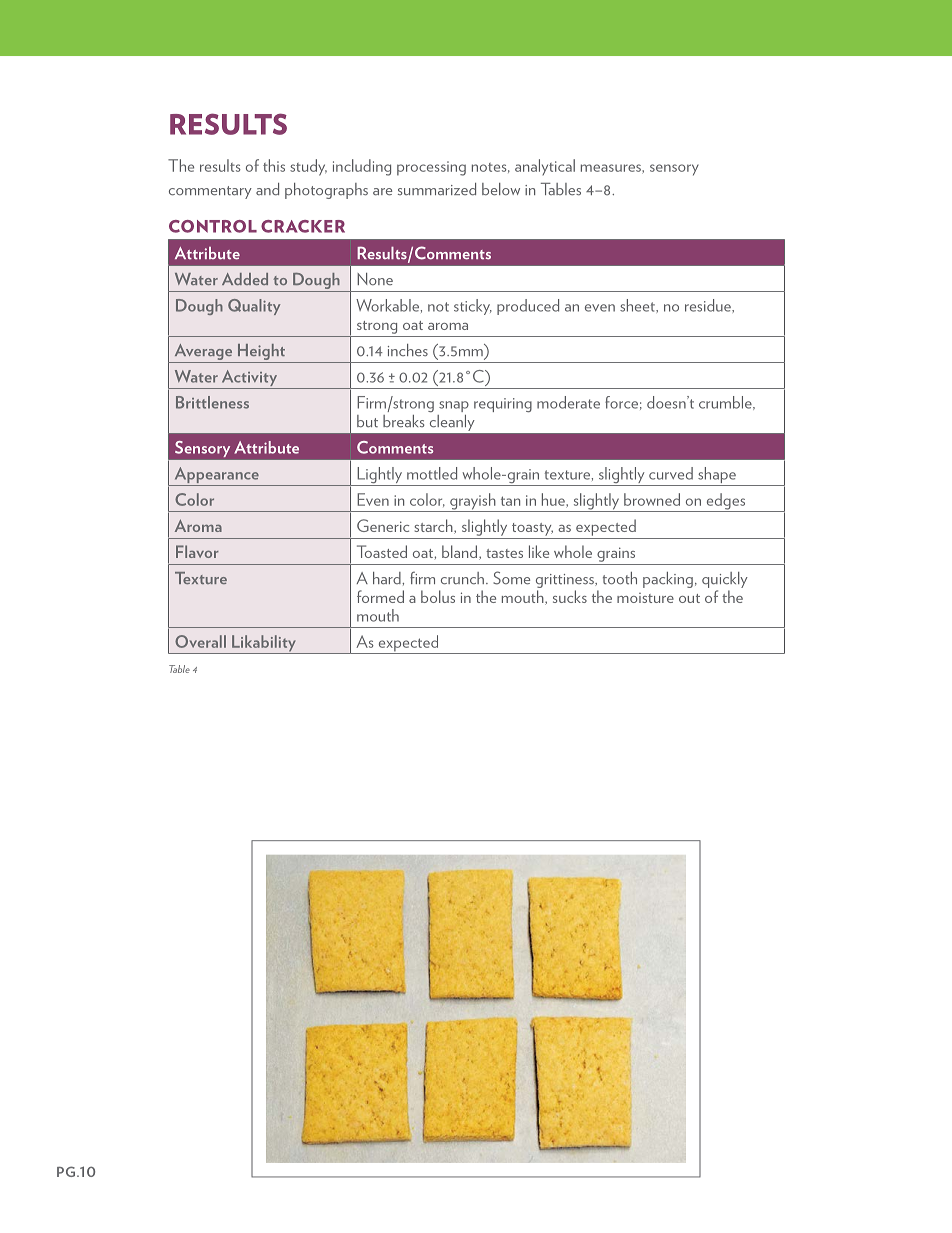  I want to click on this, so click(274, 165).
